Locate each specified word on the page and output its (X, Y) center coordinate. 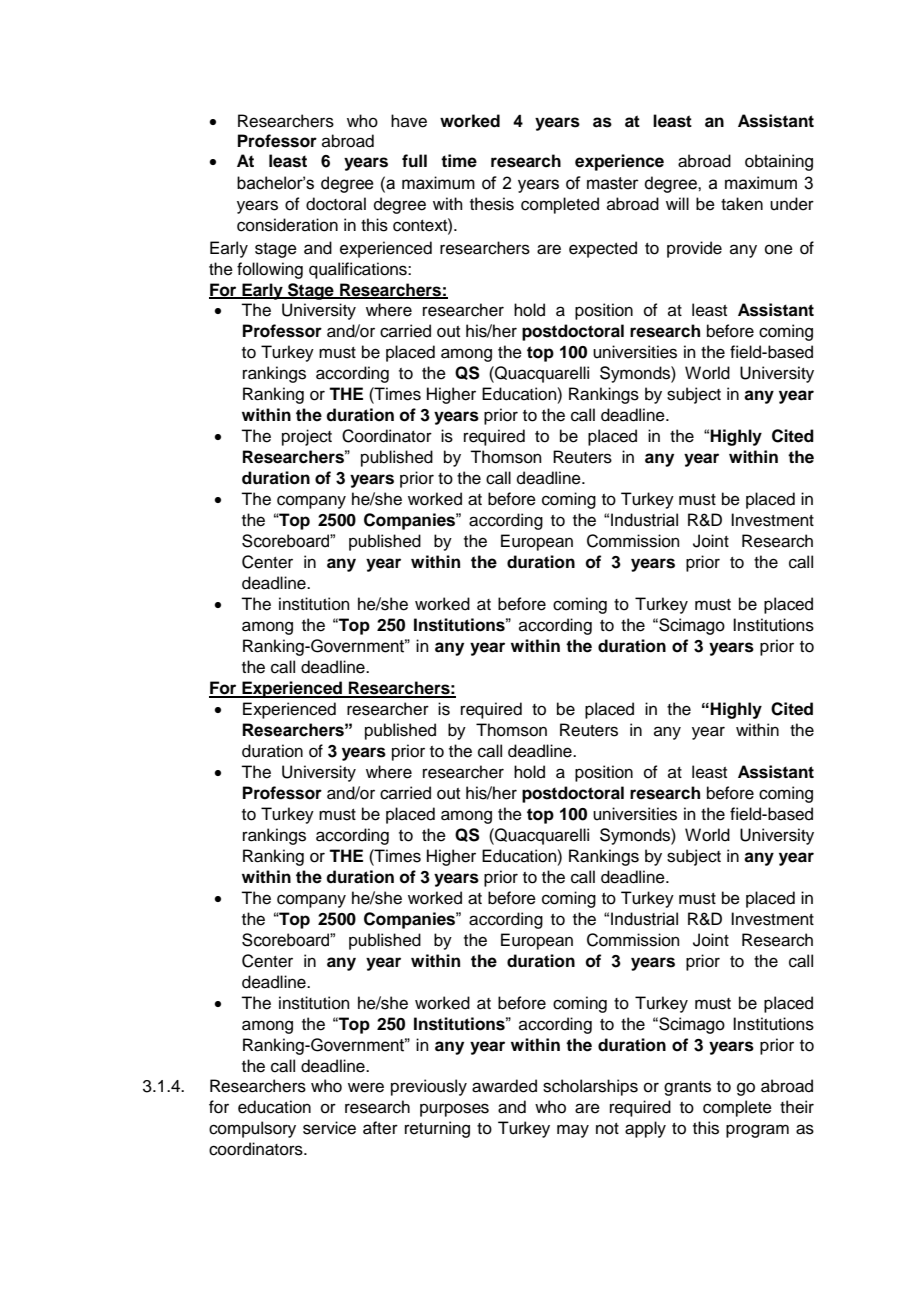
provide (694, 249)
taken (742, 204)
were (366, 1087)
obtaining (779, 162)
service (329, 1128)
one (779, 249)
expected (603, 249)
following (270, 270)
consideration (287, 225)
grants (687, 1088)
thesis (492, 204)
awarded (504, 1086)
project (307, 437)
